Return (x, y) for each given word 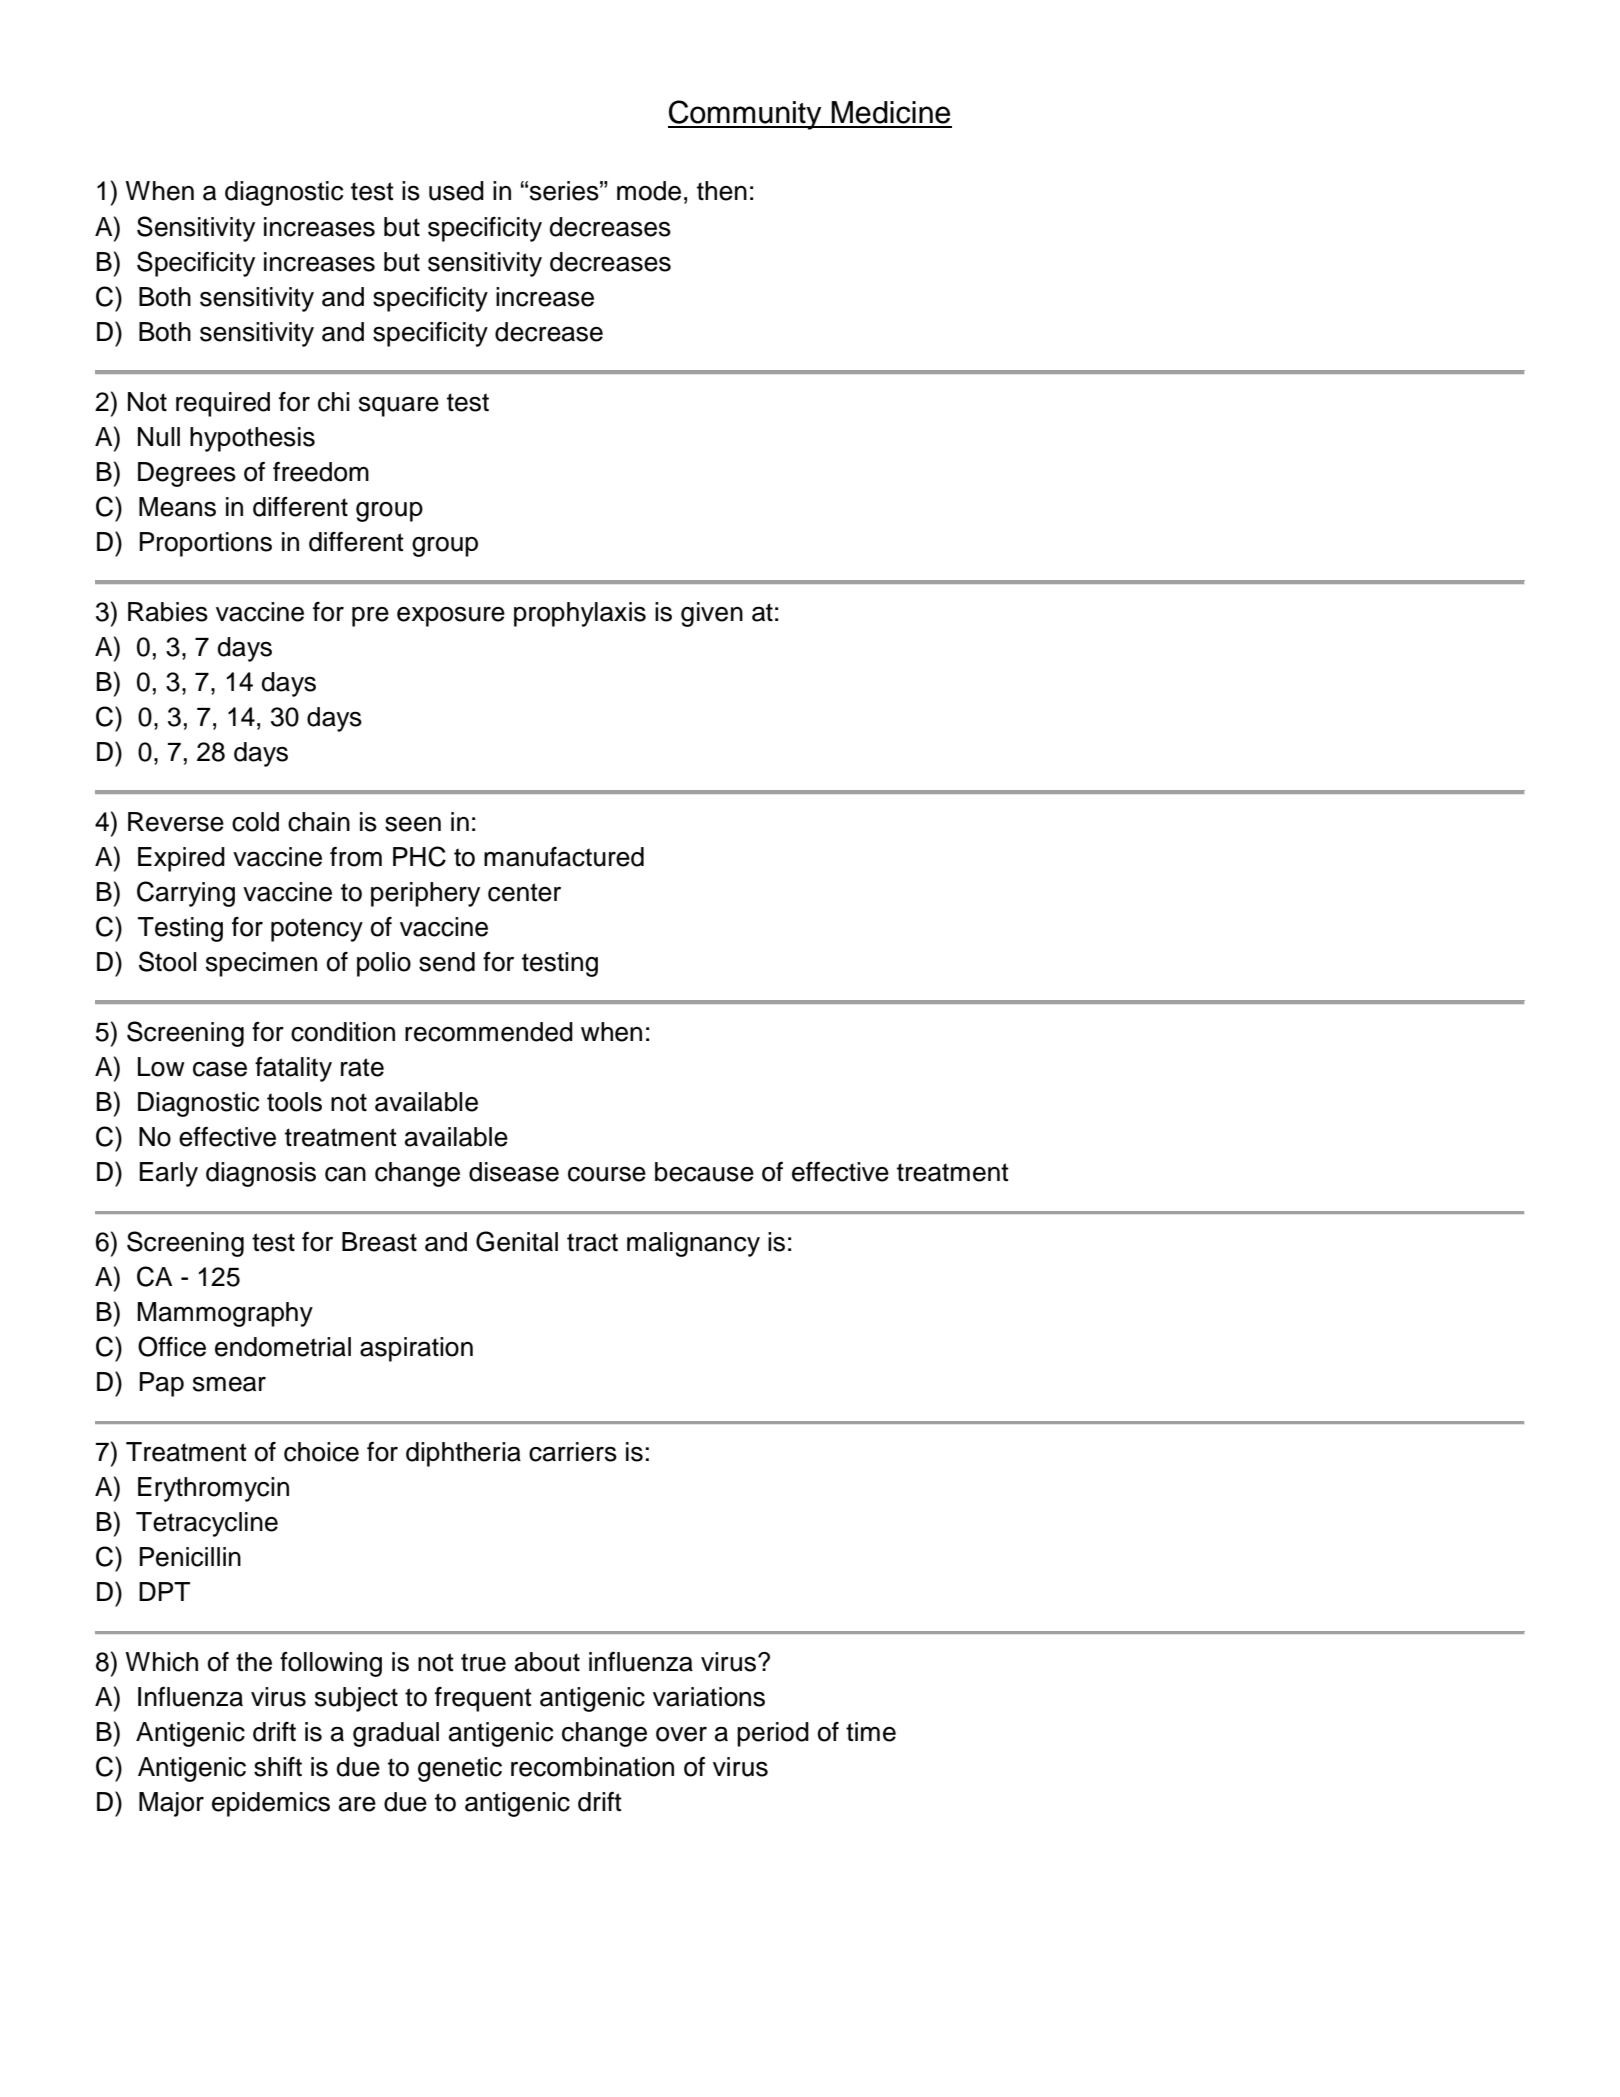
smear (229, 1384)
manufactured (564, 857)
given (712, 614)
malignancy (693, 1244)
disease (514, 1172)
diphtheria (463, 1454)
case (220, 1069)
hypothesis (252, 439)
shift (278, 1767)
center (524, 892)
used (456, 191)
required (223, 404)
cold (255, 822)
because (704, 1172)
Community (746, 115)
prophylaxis (580, 614)
